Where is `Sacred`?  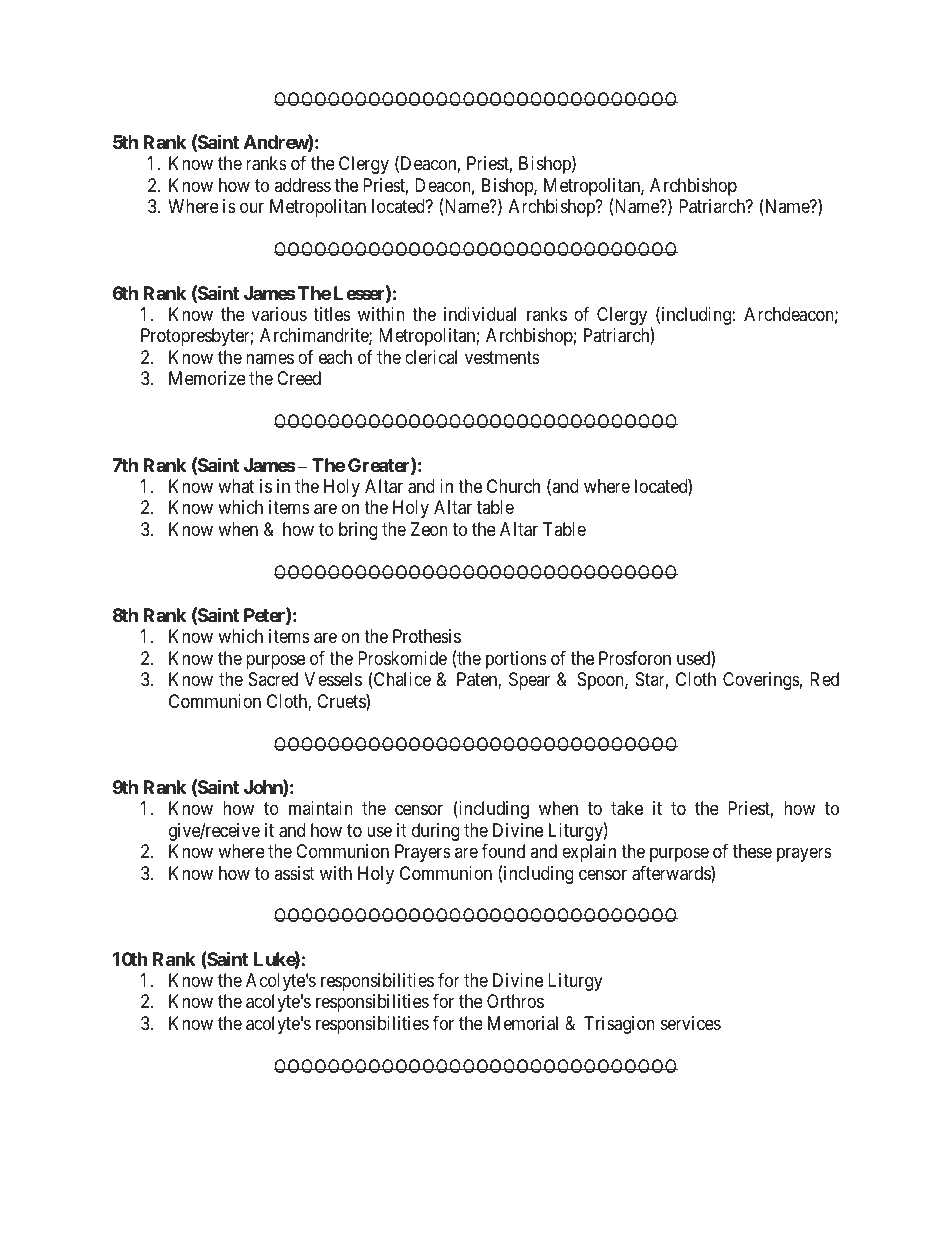
Sacred is located at coordinates (273, 679).
